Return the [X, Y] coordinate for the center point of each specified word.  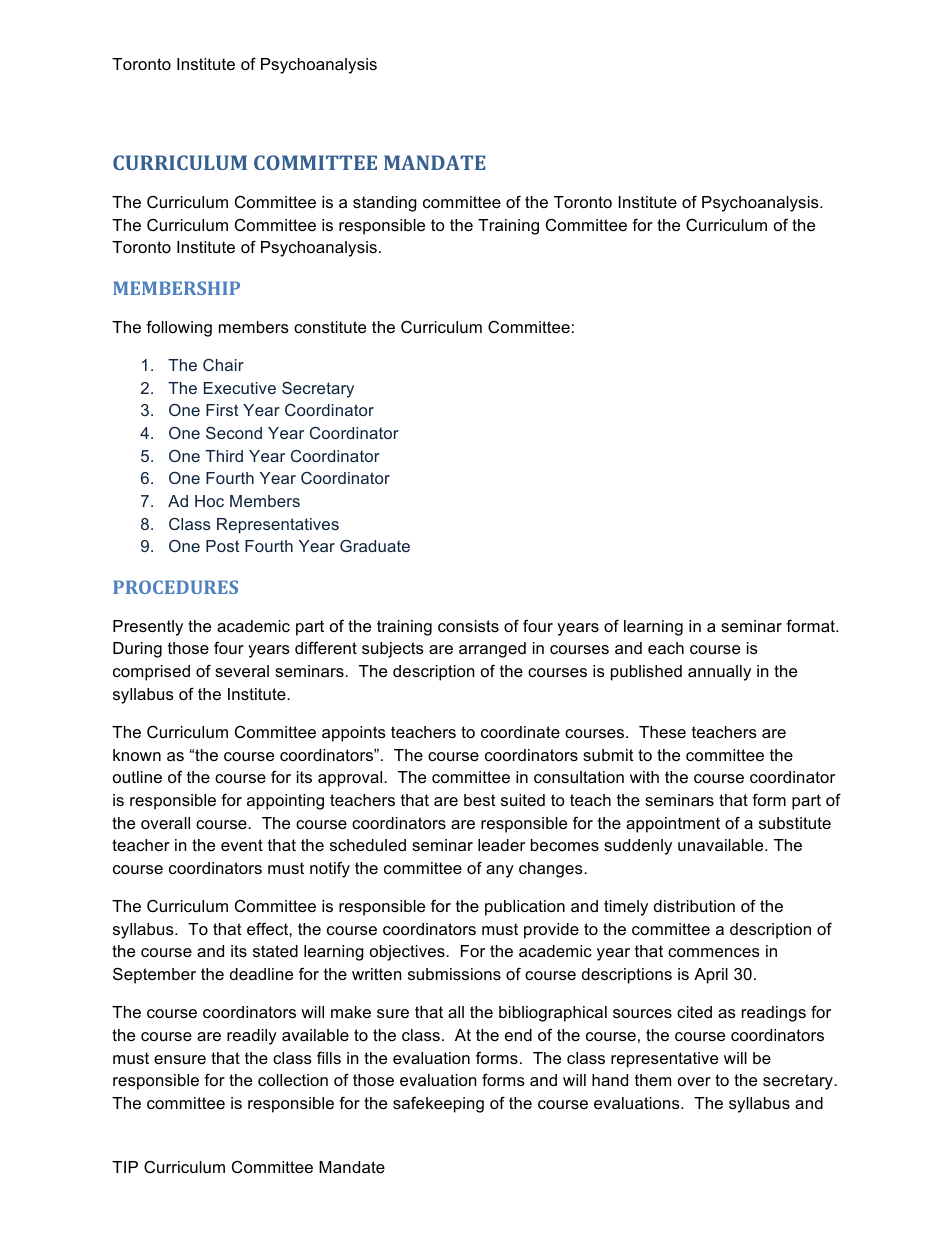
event [242, 845]
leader [501, 845]
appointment [673, 825]
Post [222, 546]
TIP [125, 1167]
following [179, 328]
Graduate [375, 546]
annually [719, 673]
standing [385, 204]
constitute [330, 327]
